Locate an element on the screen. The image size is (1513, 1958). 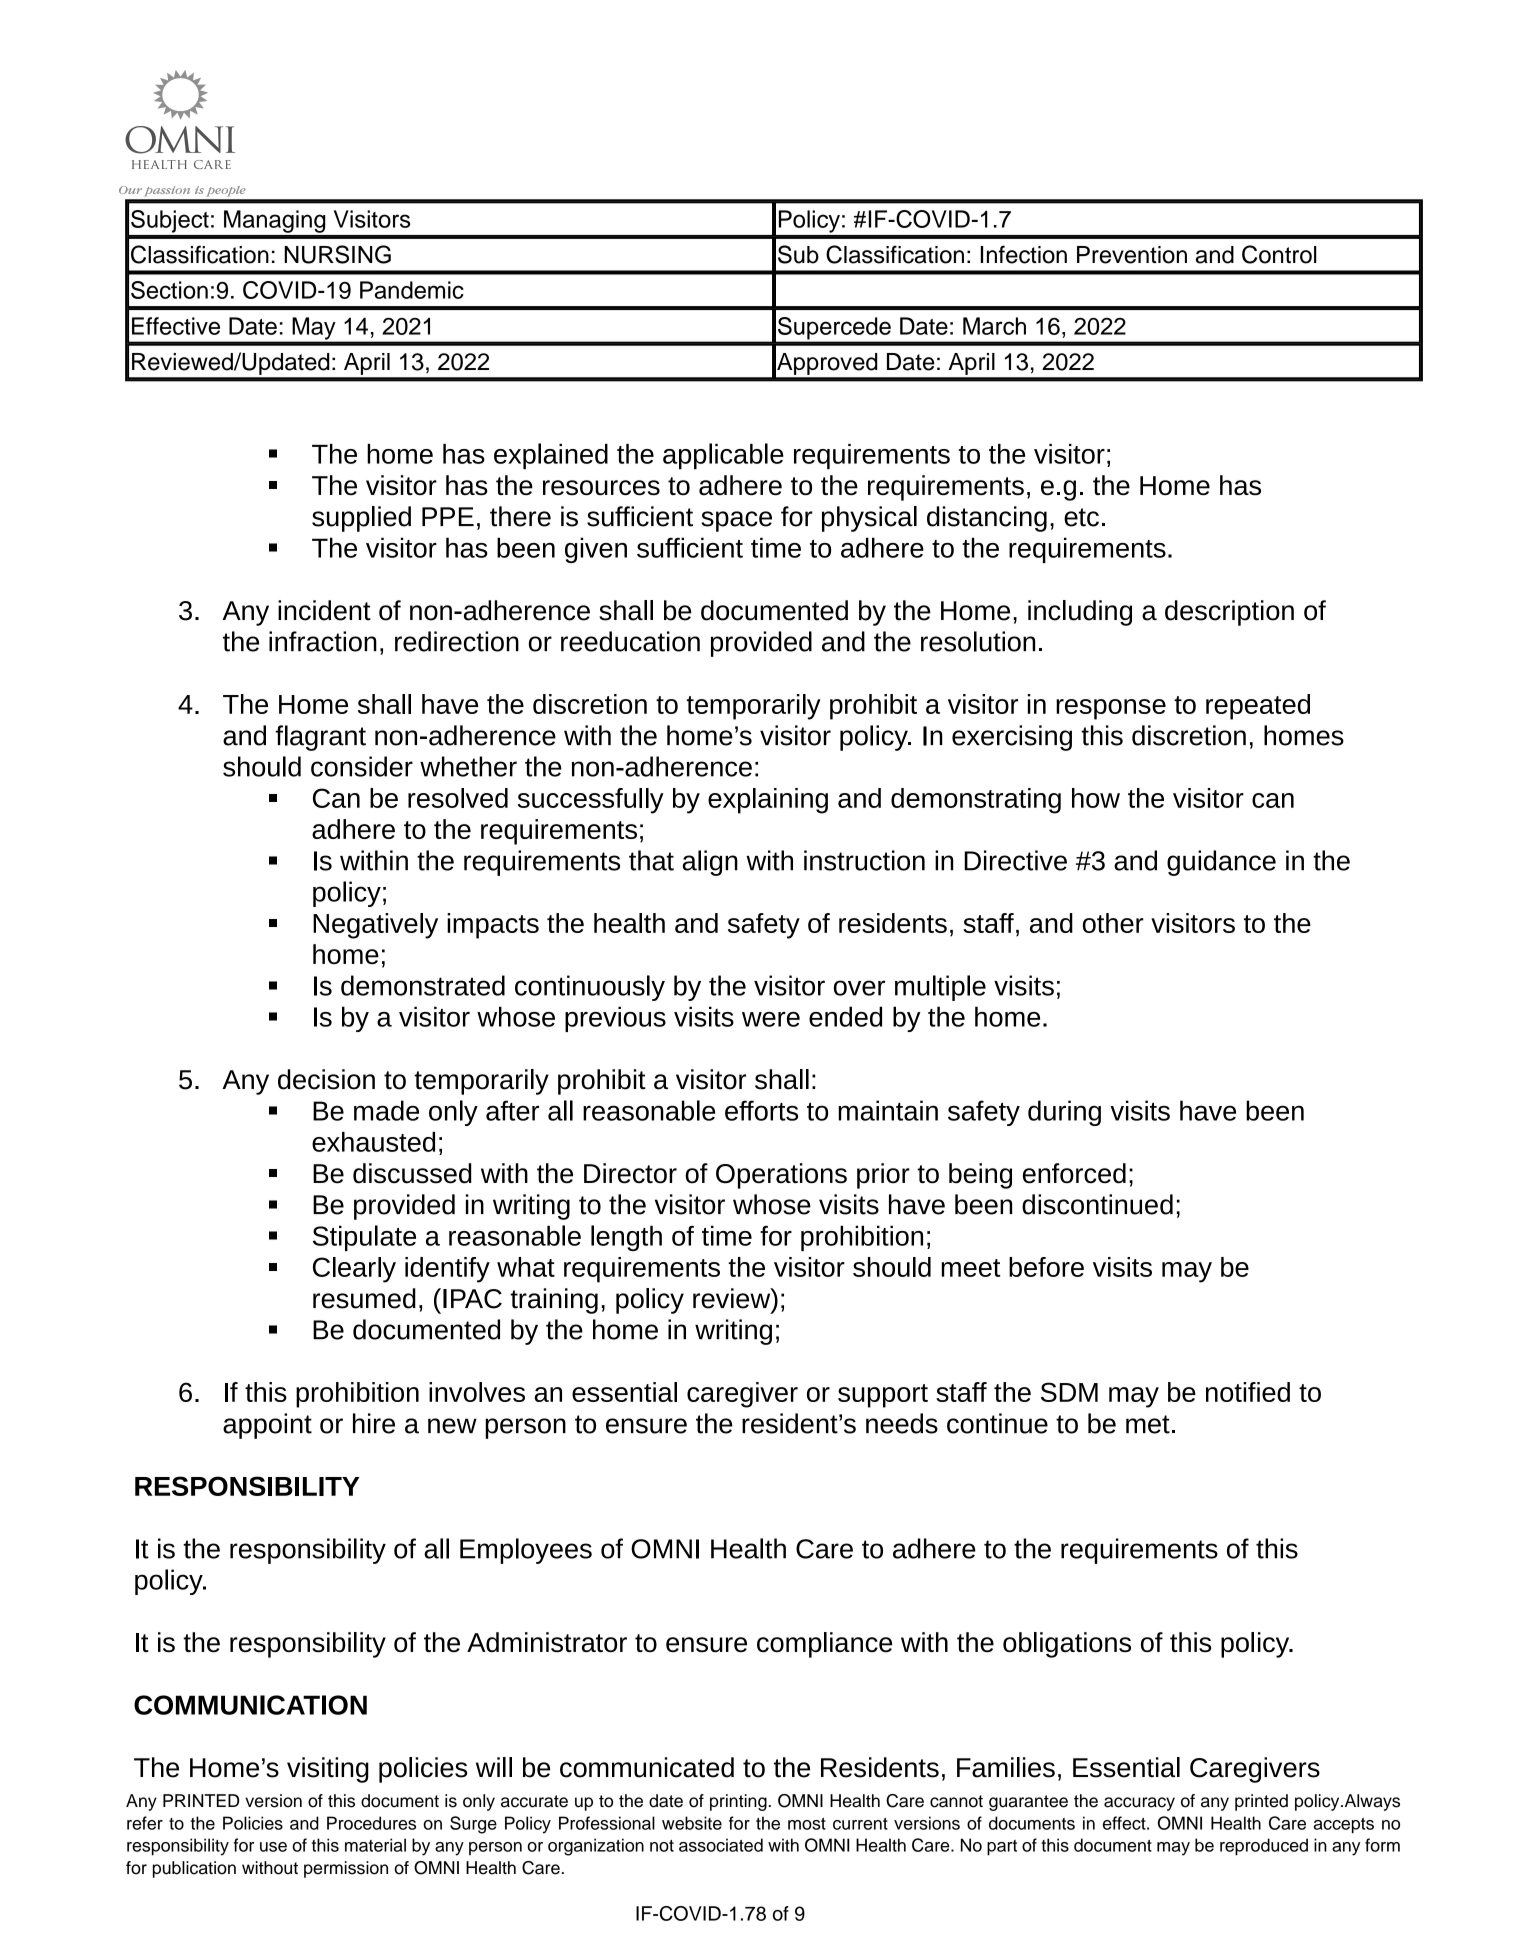
decision is located at coordinates (326, 1079).
